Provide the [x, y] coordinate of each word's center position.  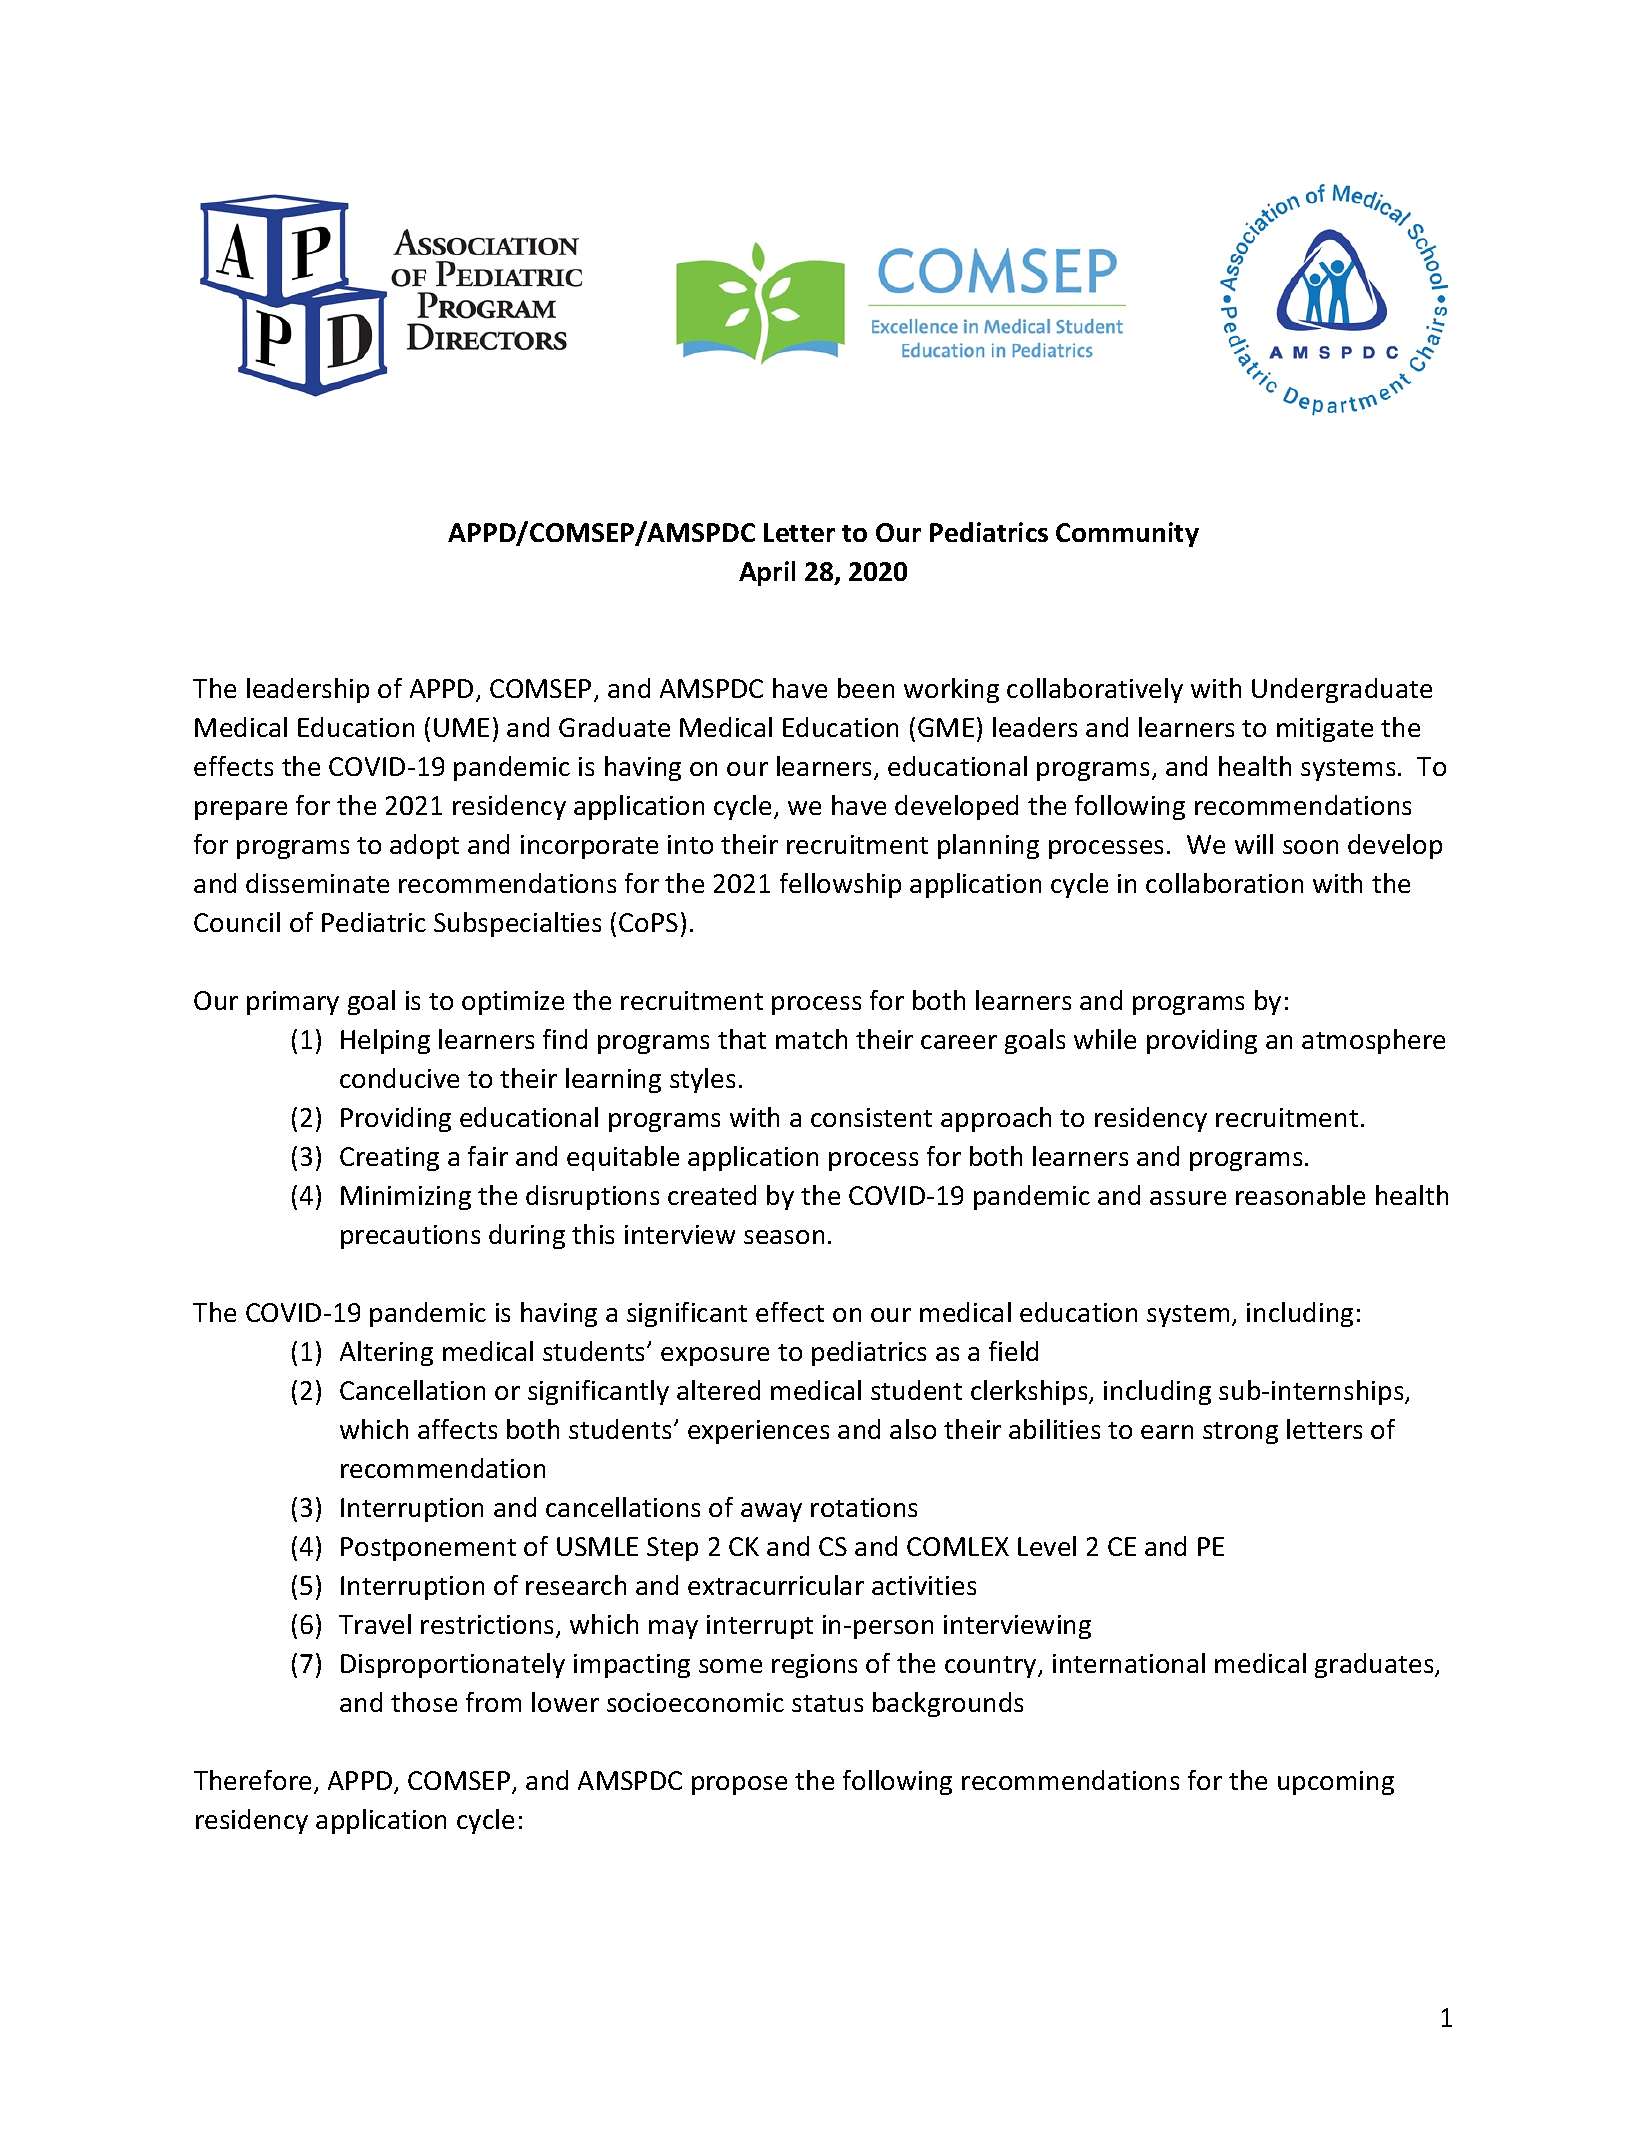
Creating [389, 1159]
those [424, 1702]
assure [1188, 1198]
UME [461, 727]
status [827, 1703]
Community [1127, 534]
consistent [871, 1117]
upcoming [1336, 1783]
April [767, 573]
